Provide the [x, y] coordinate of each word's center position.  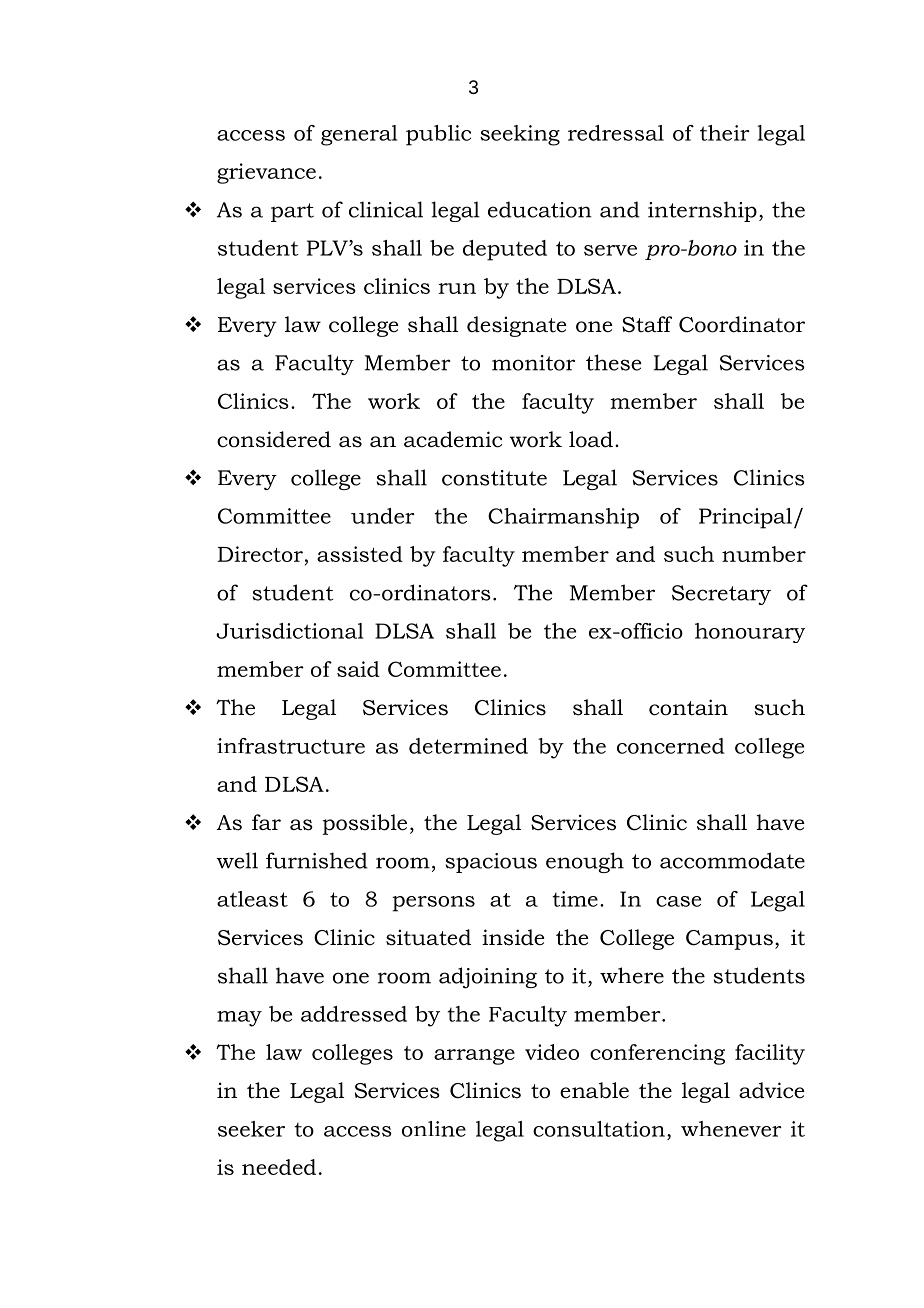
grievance [266, 173]
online [434, 1129]
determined [468, 746]
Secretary [721, 595]
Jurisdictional [290, 631]
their [725, 133]
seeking [520, 135]
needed [279, 1167]
